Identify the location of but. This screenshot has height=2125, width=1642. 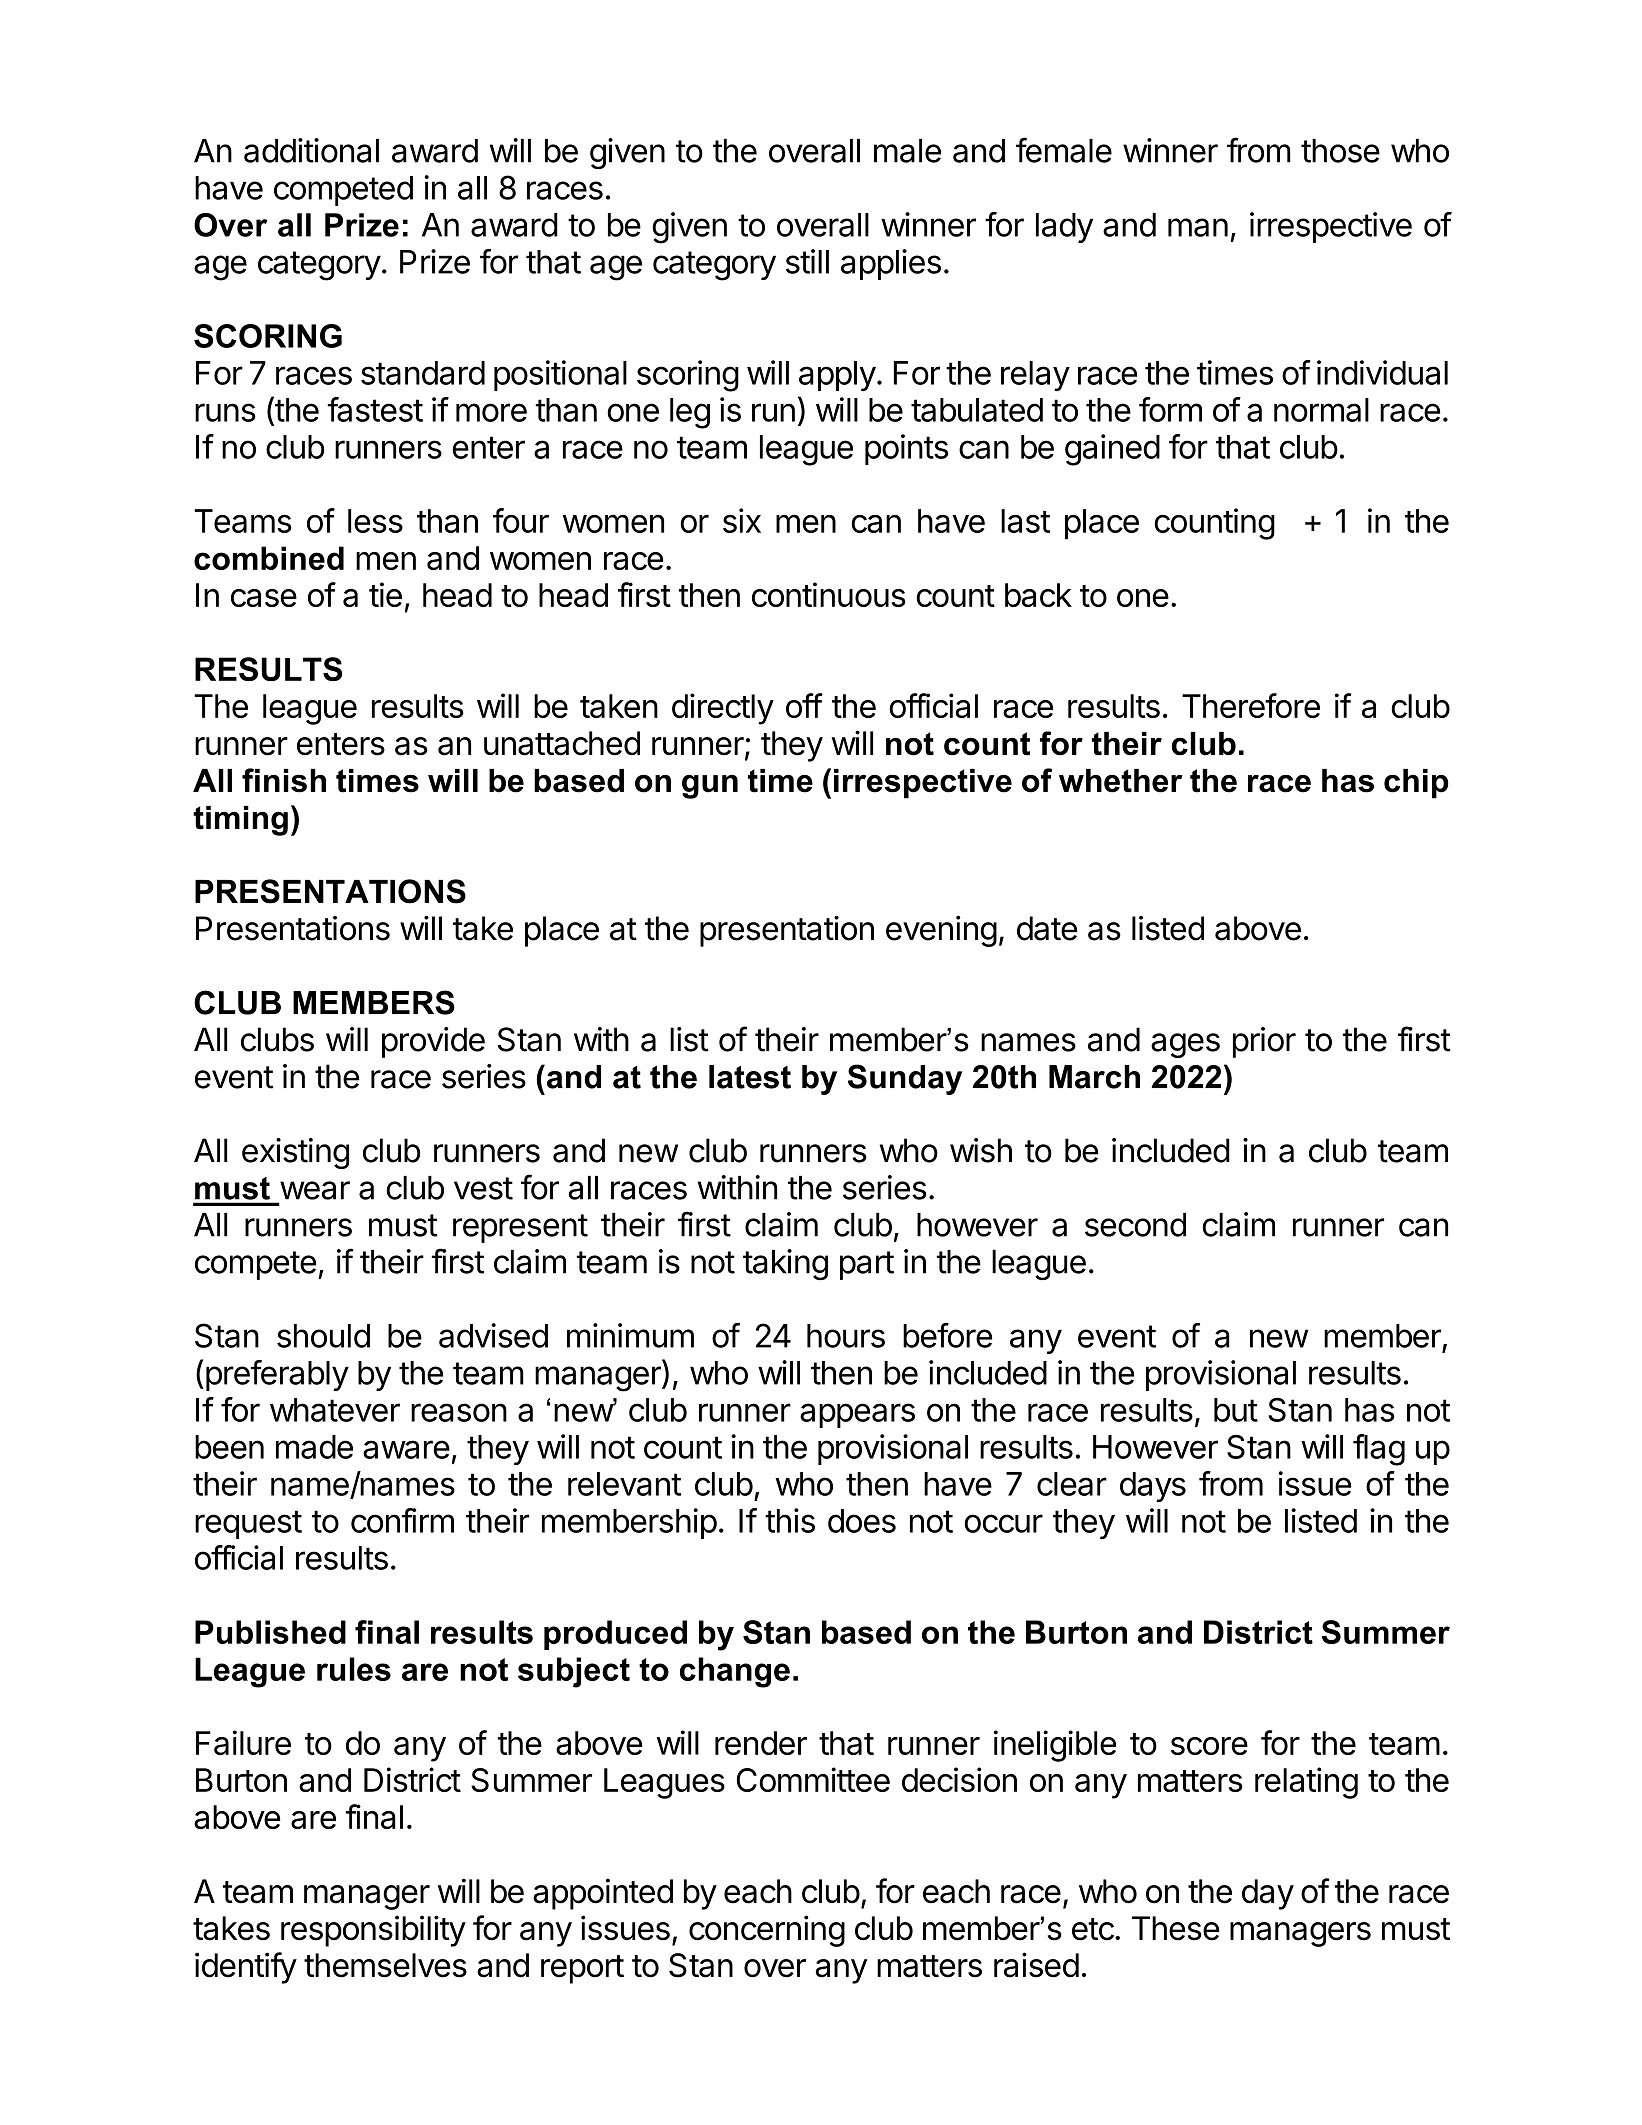
(1236, 1410).
